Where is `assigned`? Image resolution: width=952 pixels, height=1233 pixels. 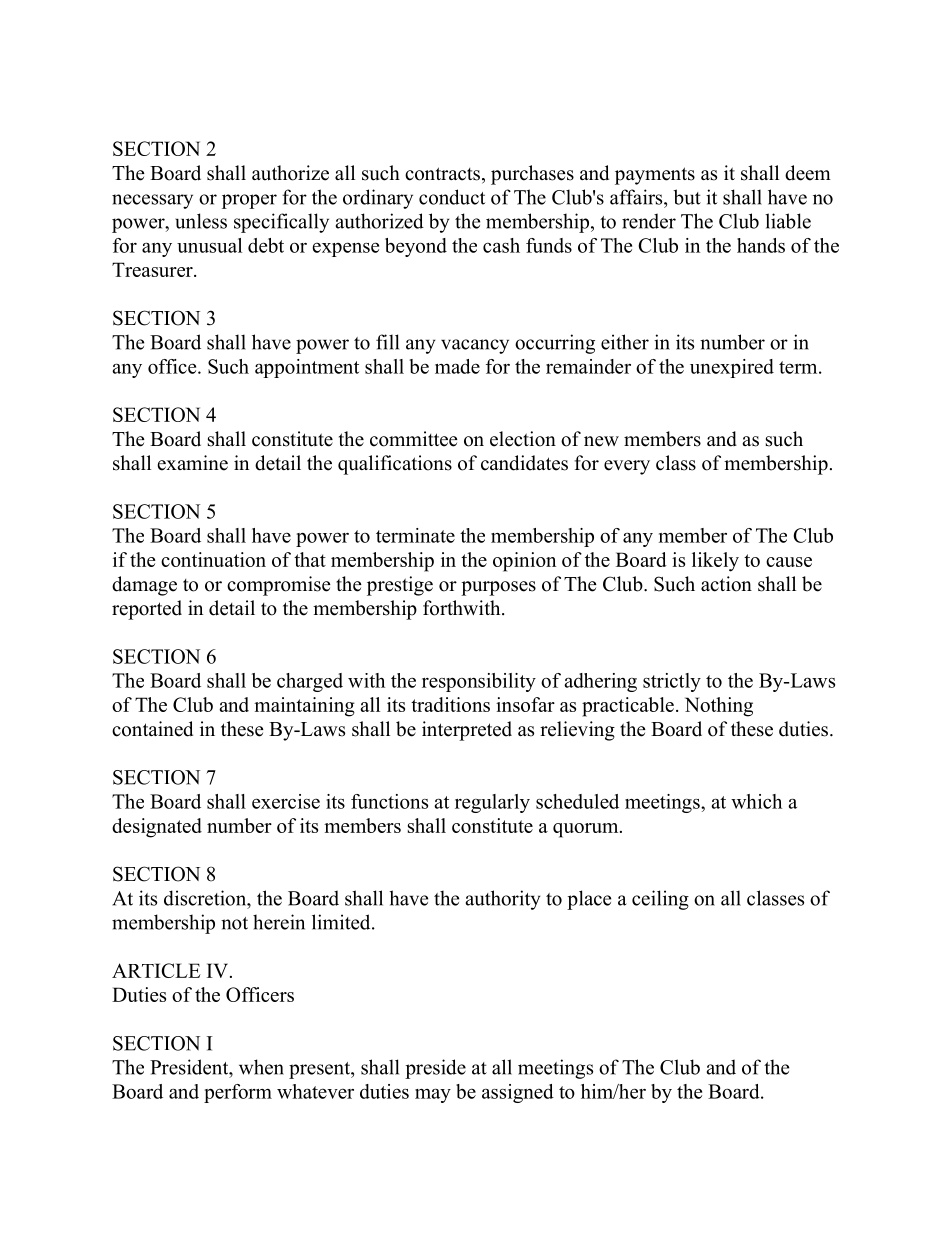
assigned is located at coordinates (518, 1093).
